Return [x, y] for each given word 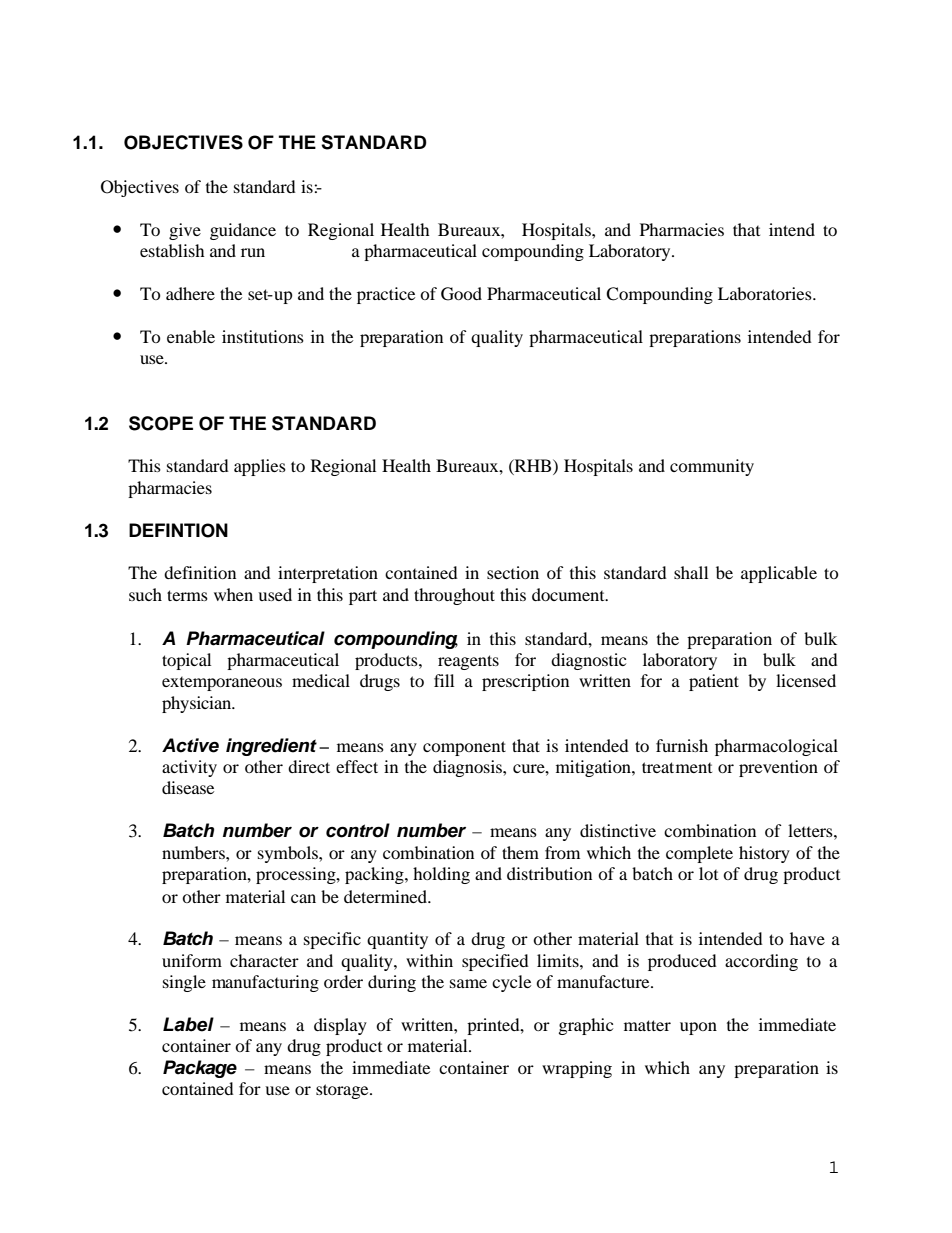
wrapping [577, 1069]
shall [691, 572]
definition [200, 572]
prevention [778, 768]
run [253, 252]
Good [461, 294]
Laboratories [766, 293]
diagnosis [468, 768]
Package [200, 1069]
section [513, 572]
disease [188, 787]
